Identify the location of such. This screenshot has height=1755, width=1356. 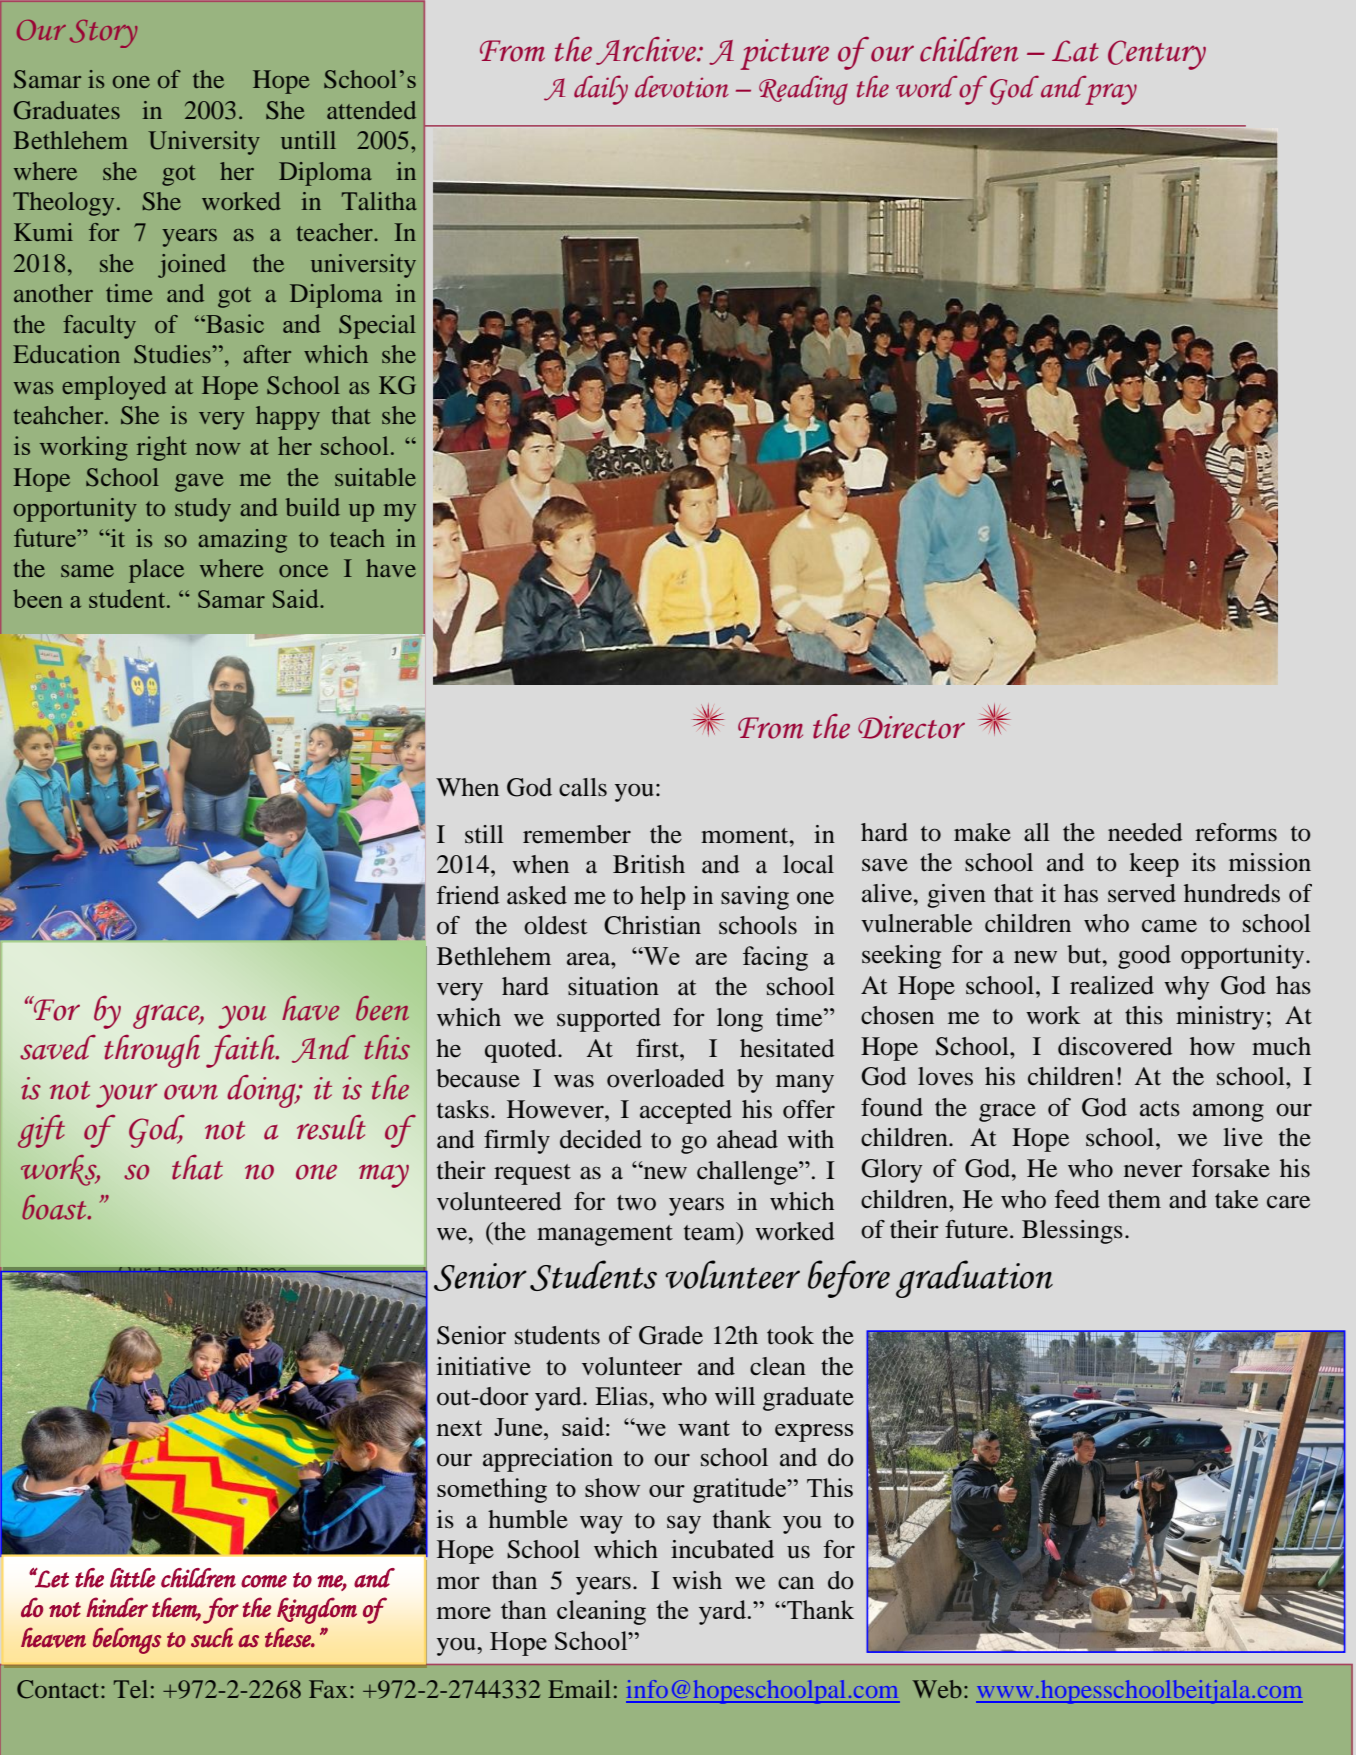
(212, 1638).
